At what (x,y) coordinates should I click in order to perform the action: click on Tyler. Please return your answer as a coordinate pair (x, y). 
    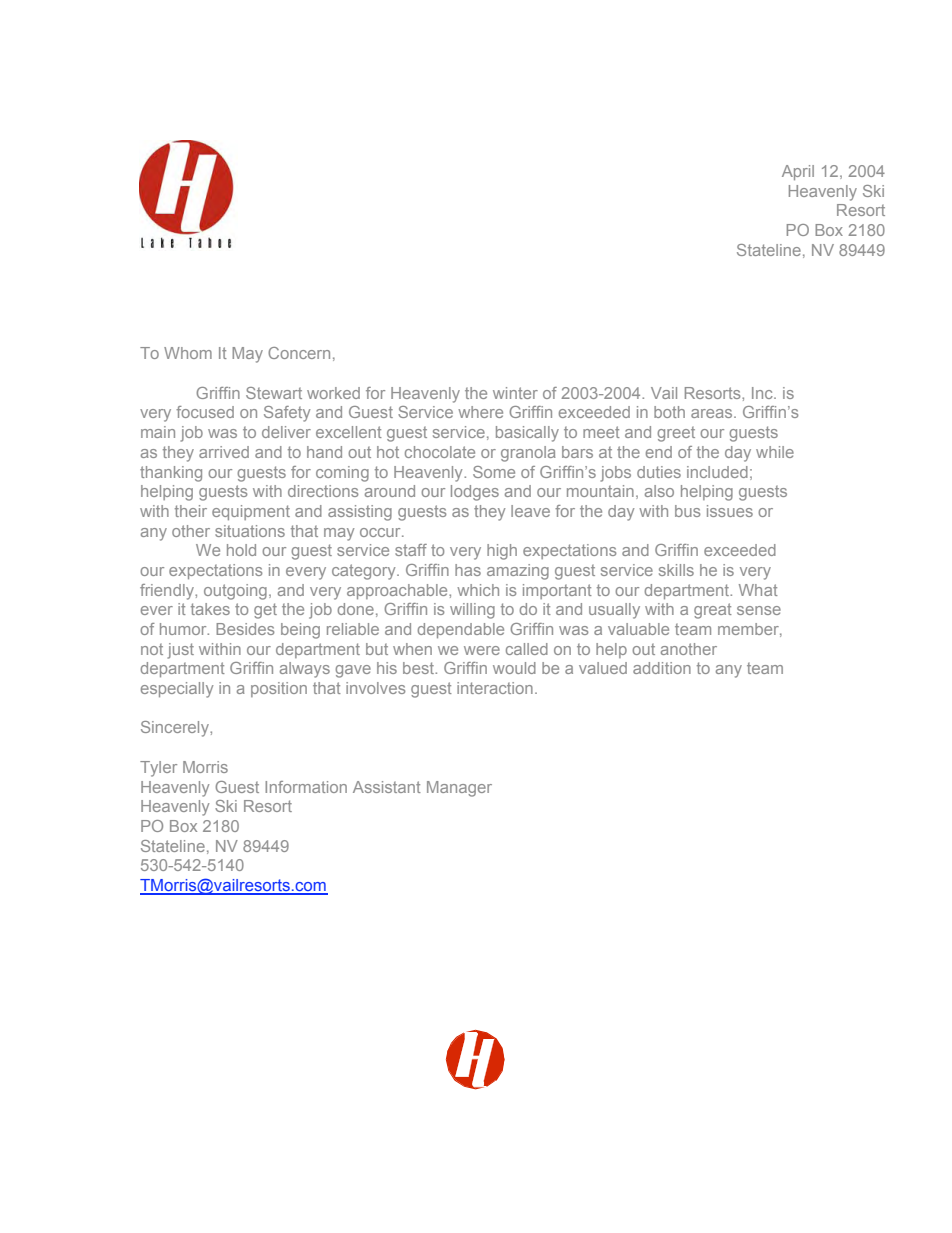
    Looking at the image, I should click on (158, 769).
